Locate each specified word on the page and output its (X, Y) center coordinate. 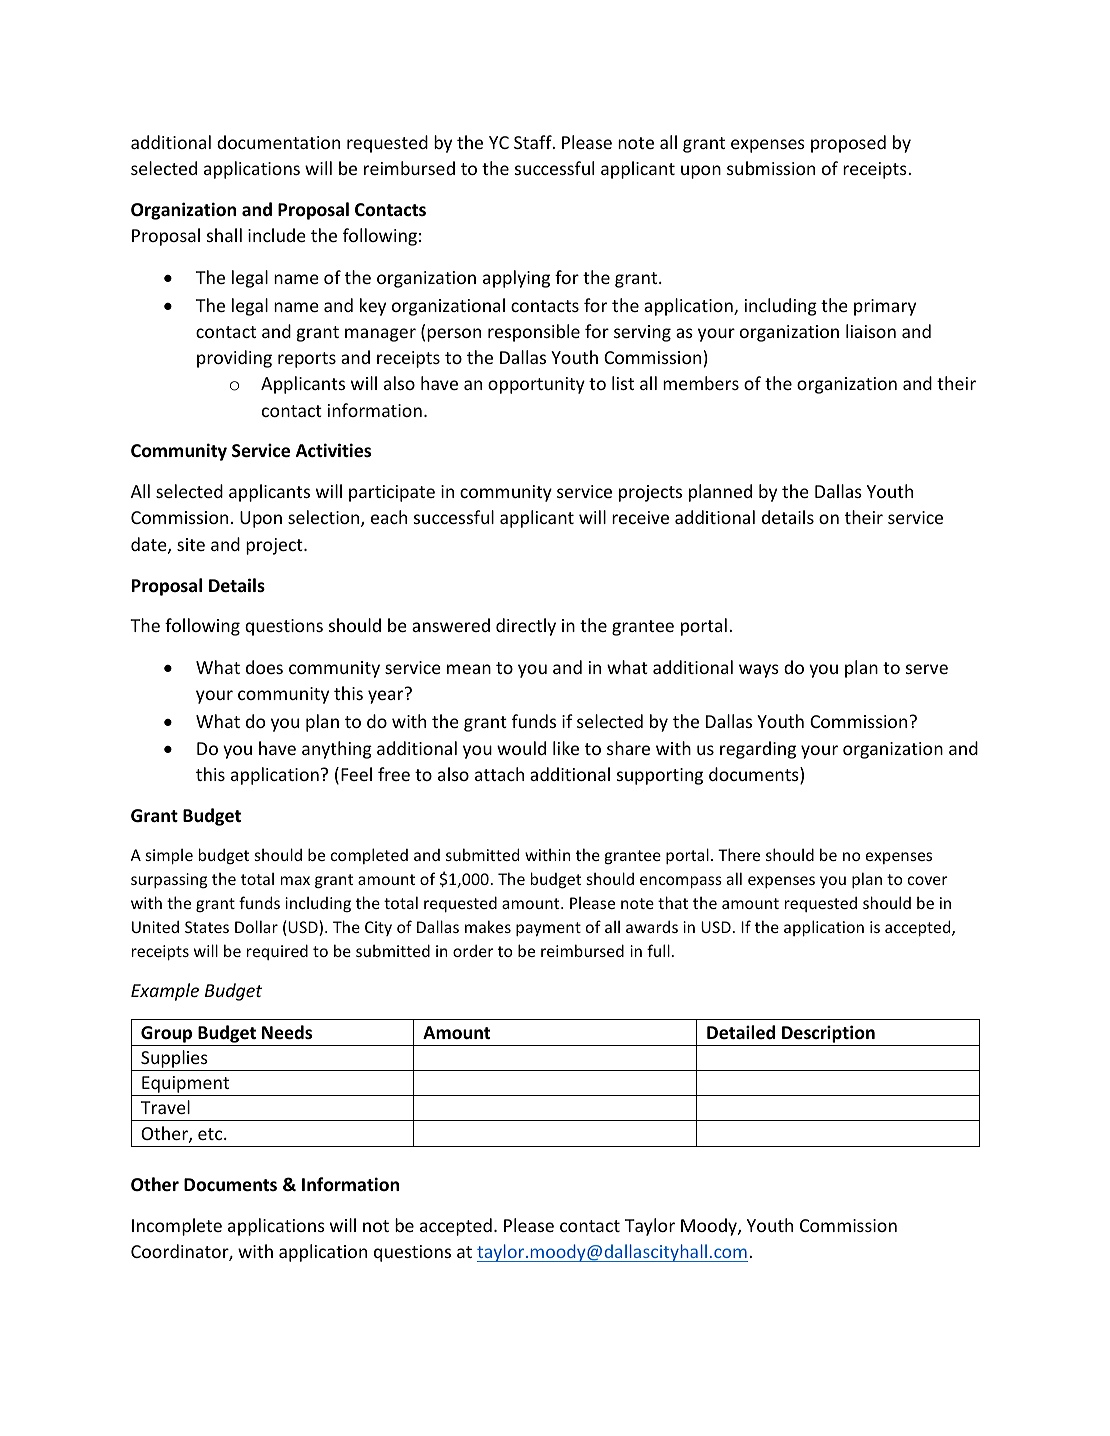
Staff (534, 142)
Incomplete (177, 1227)
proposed (848, 144)
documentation (278, 142)
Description (828, 1034)
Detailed (741, 1032)
